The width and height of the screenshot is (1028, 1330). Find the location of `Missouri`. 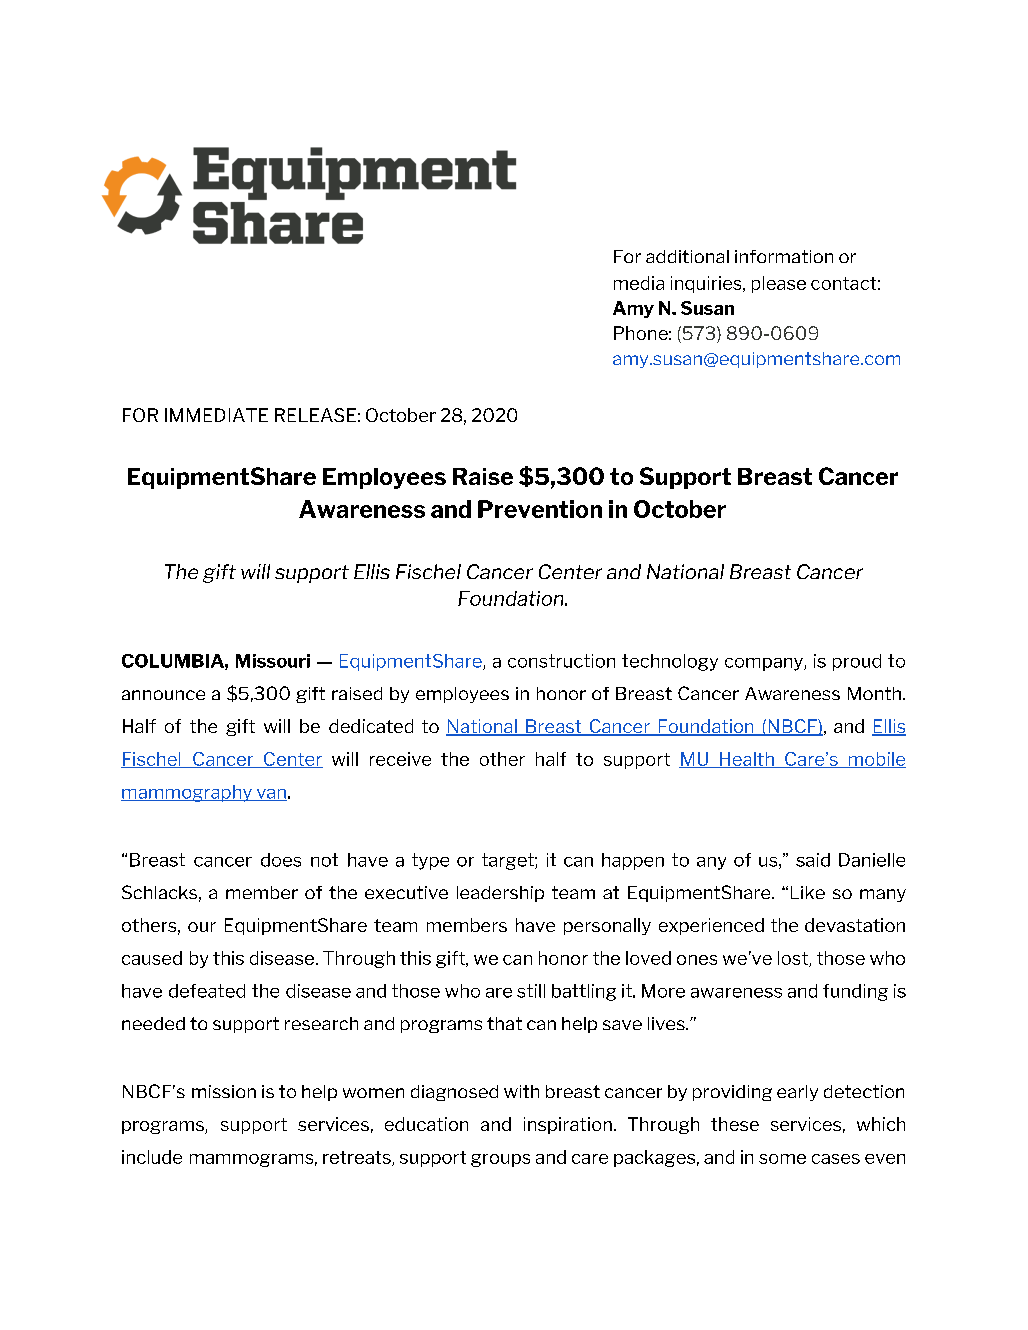

Missouri is located at coordinates (273, 661).
